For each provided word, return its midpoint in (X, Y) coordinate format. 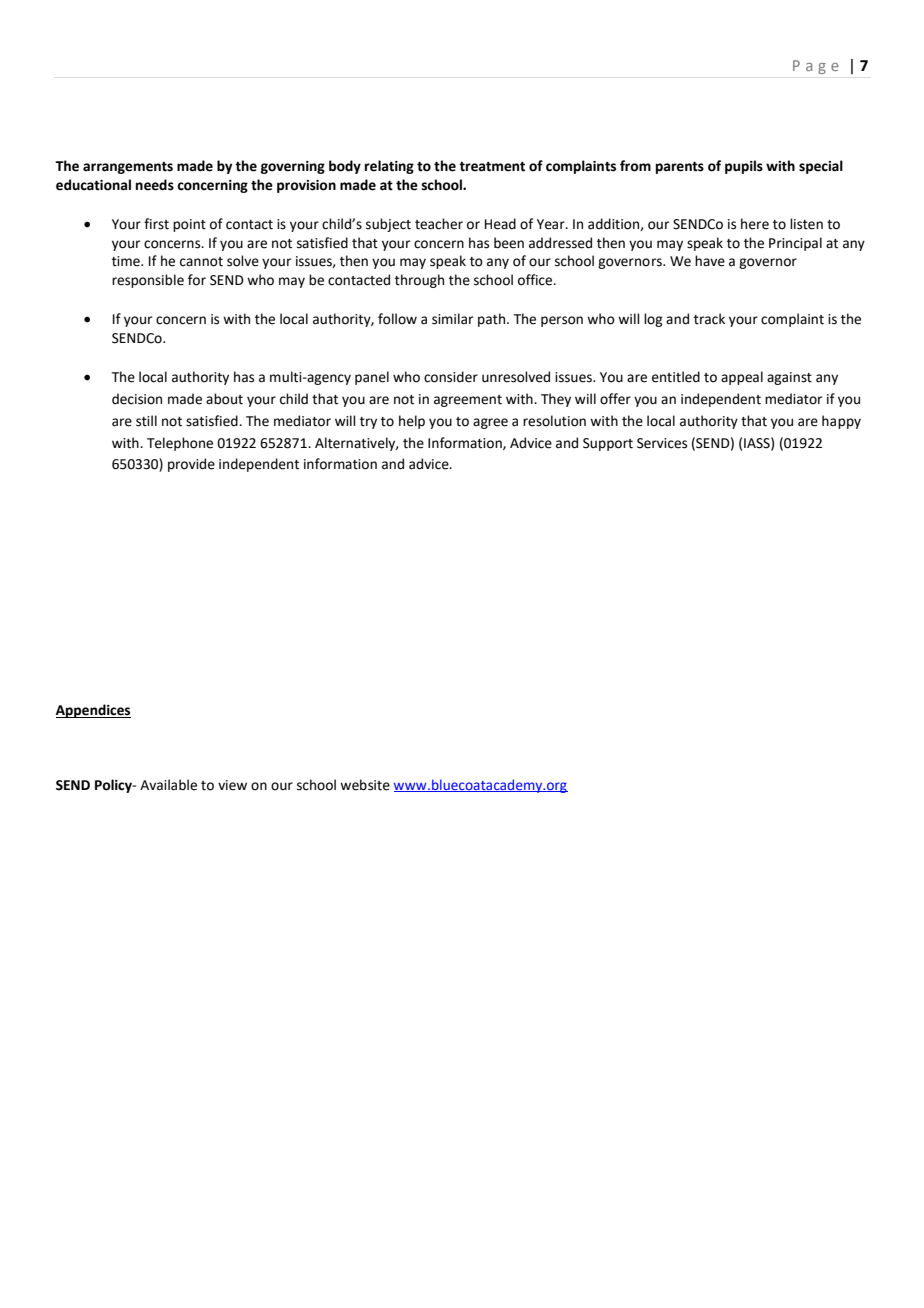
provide (191, 465)
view (232, 785)
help (412, 422)
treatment (492, 167)
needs (155, 185)
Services (662, 443)
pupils (744, 167)
